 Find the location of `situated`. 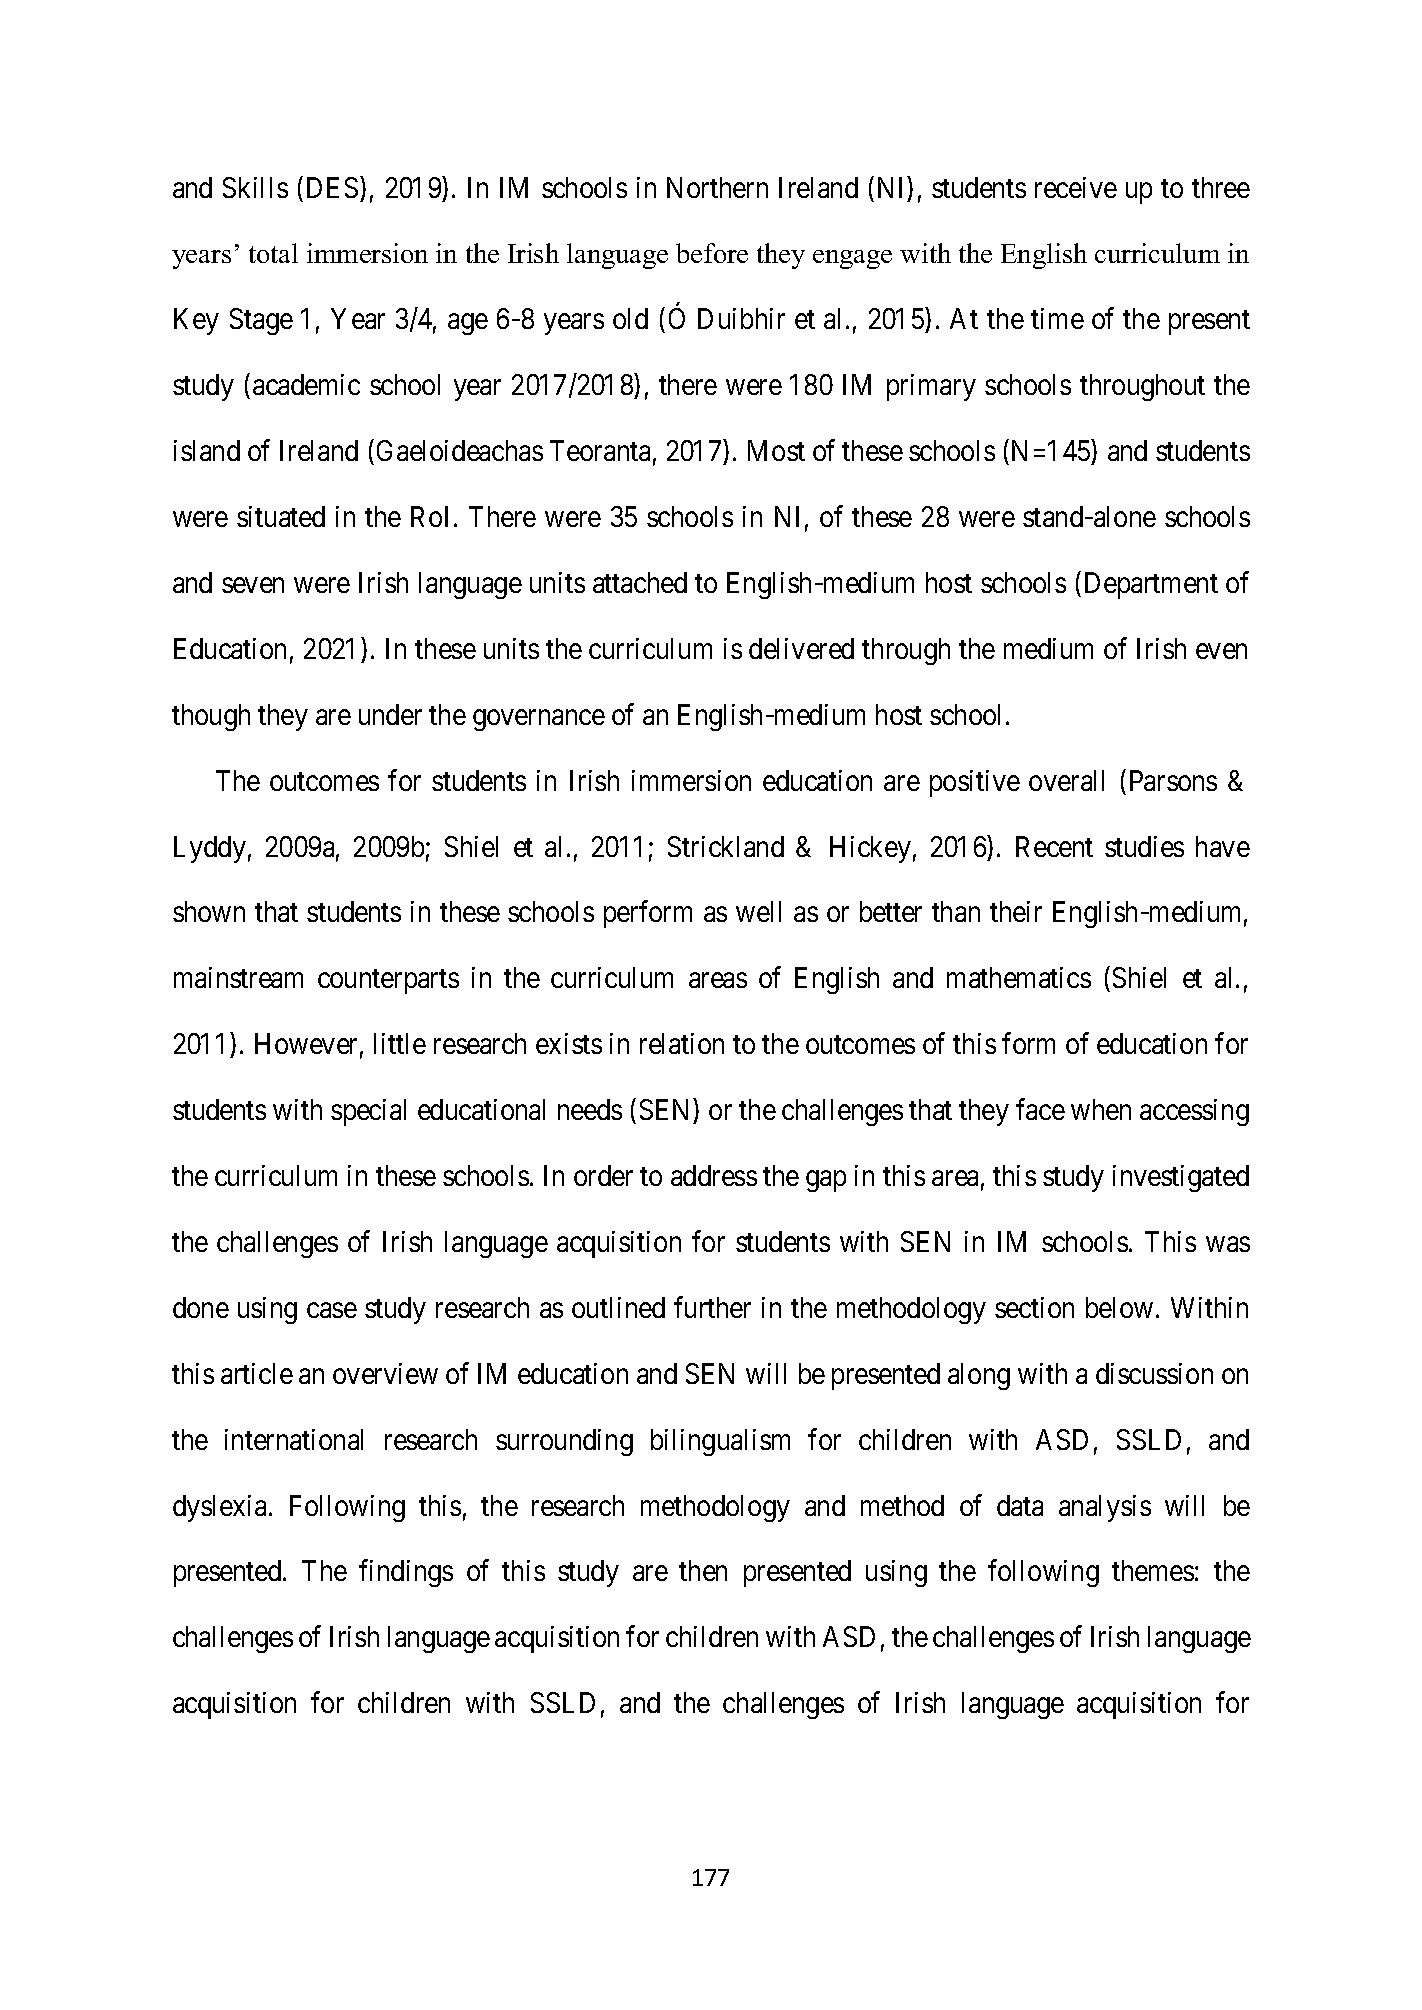

situated is located at coordinates (281, 516).
